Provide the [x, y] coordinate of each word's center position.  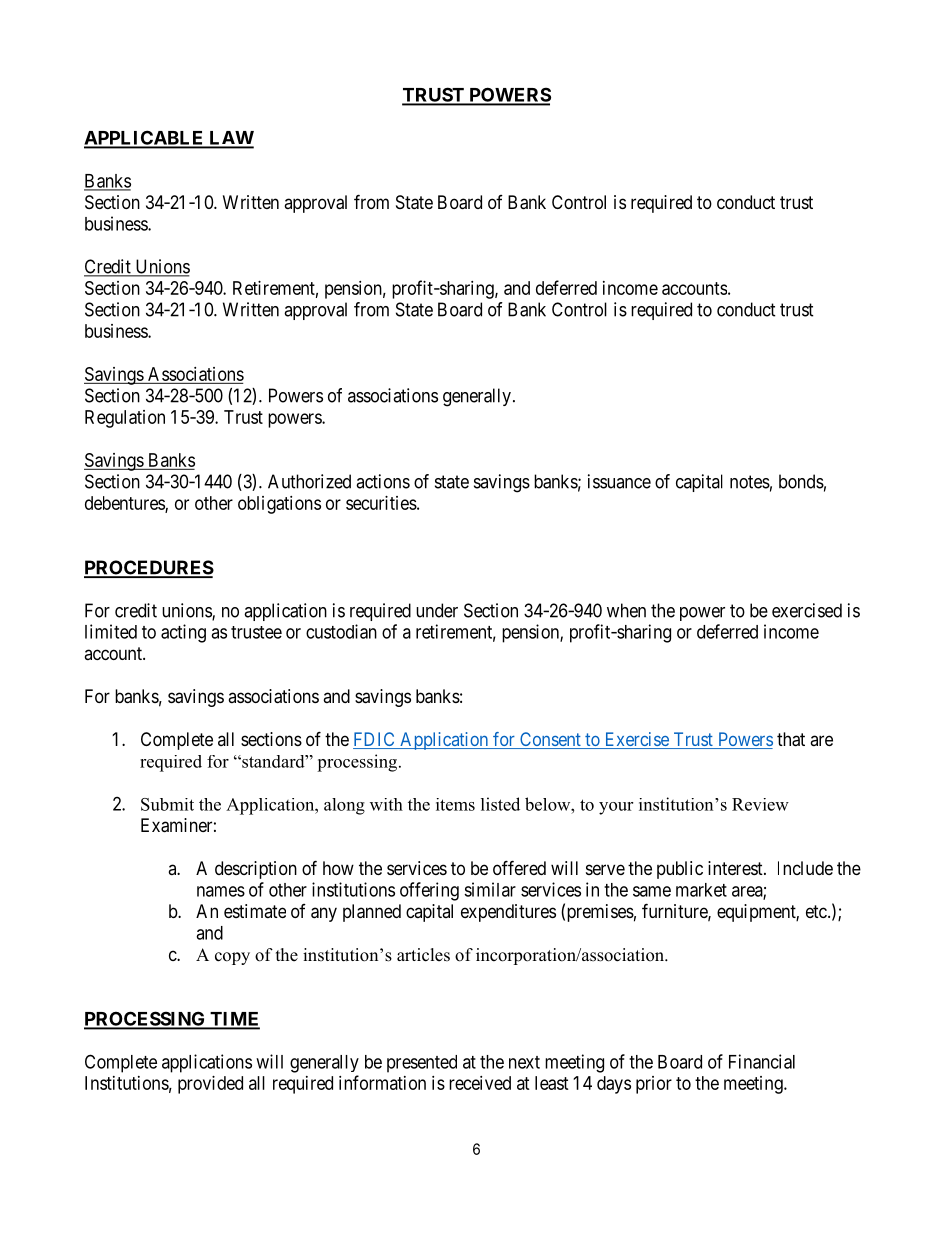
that [791, 739]
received [480, 1083]
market [701, 890]
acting [183, 633]
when [626, 610]
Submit [167, 804]
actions [383, 481]
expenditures [508, 913]
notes [750, 482]
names [221, 891]
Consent [550, 740]
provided [210, 1085]
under [437, 610]
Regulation [125, 419]
